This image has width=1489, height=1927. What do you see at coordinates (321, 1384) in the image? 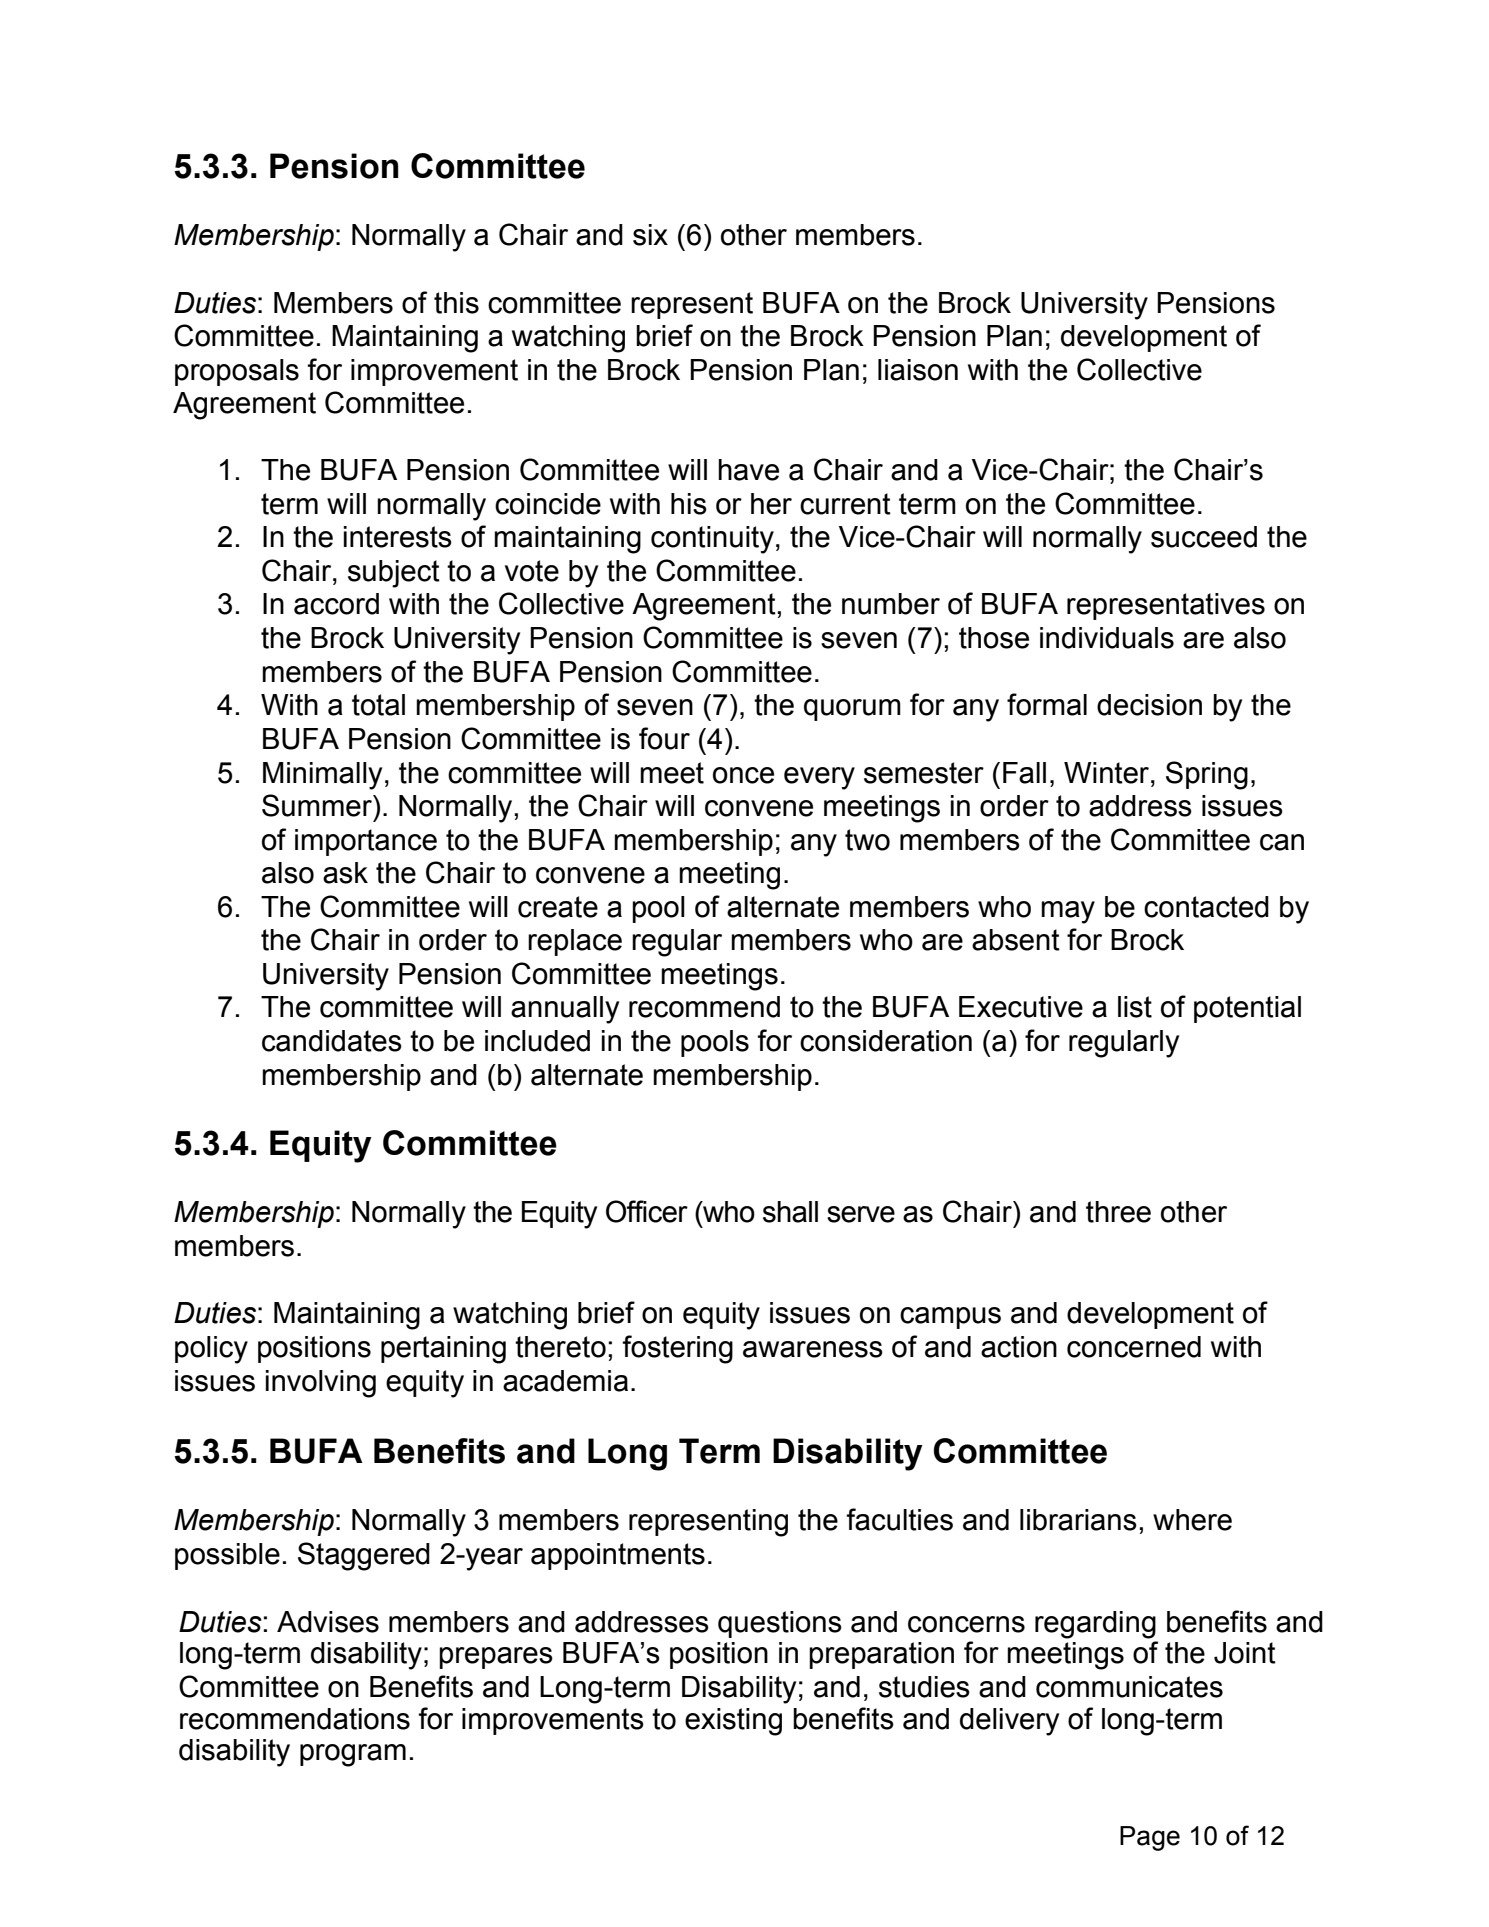
I see `involving` at bounding box center [321, 1384].
